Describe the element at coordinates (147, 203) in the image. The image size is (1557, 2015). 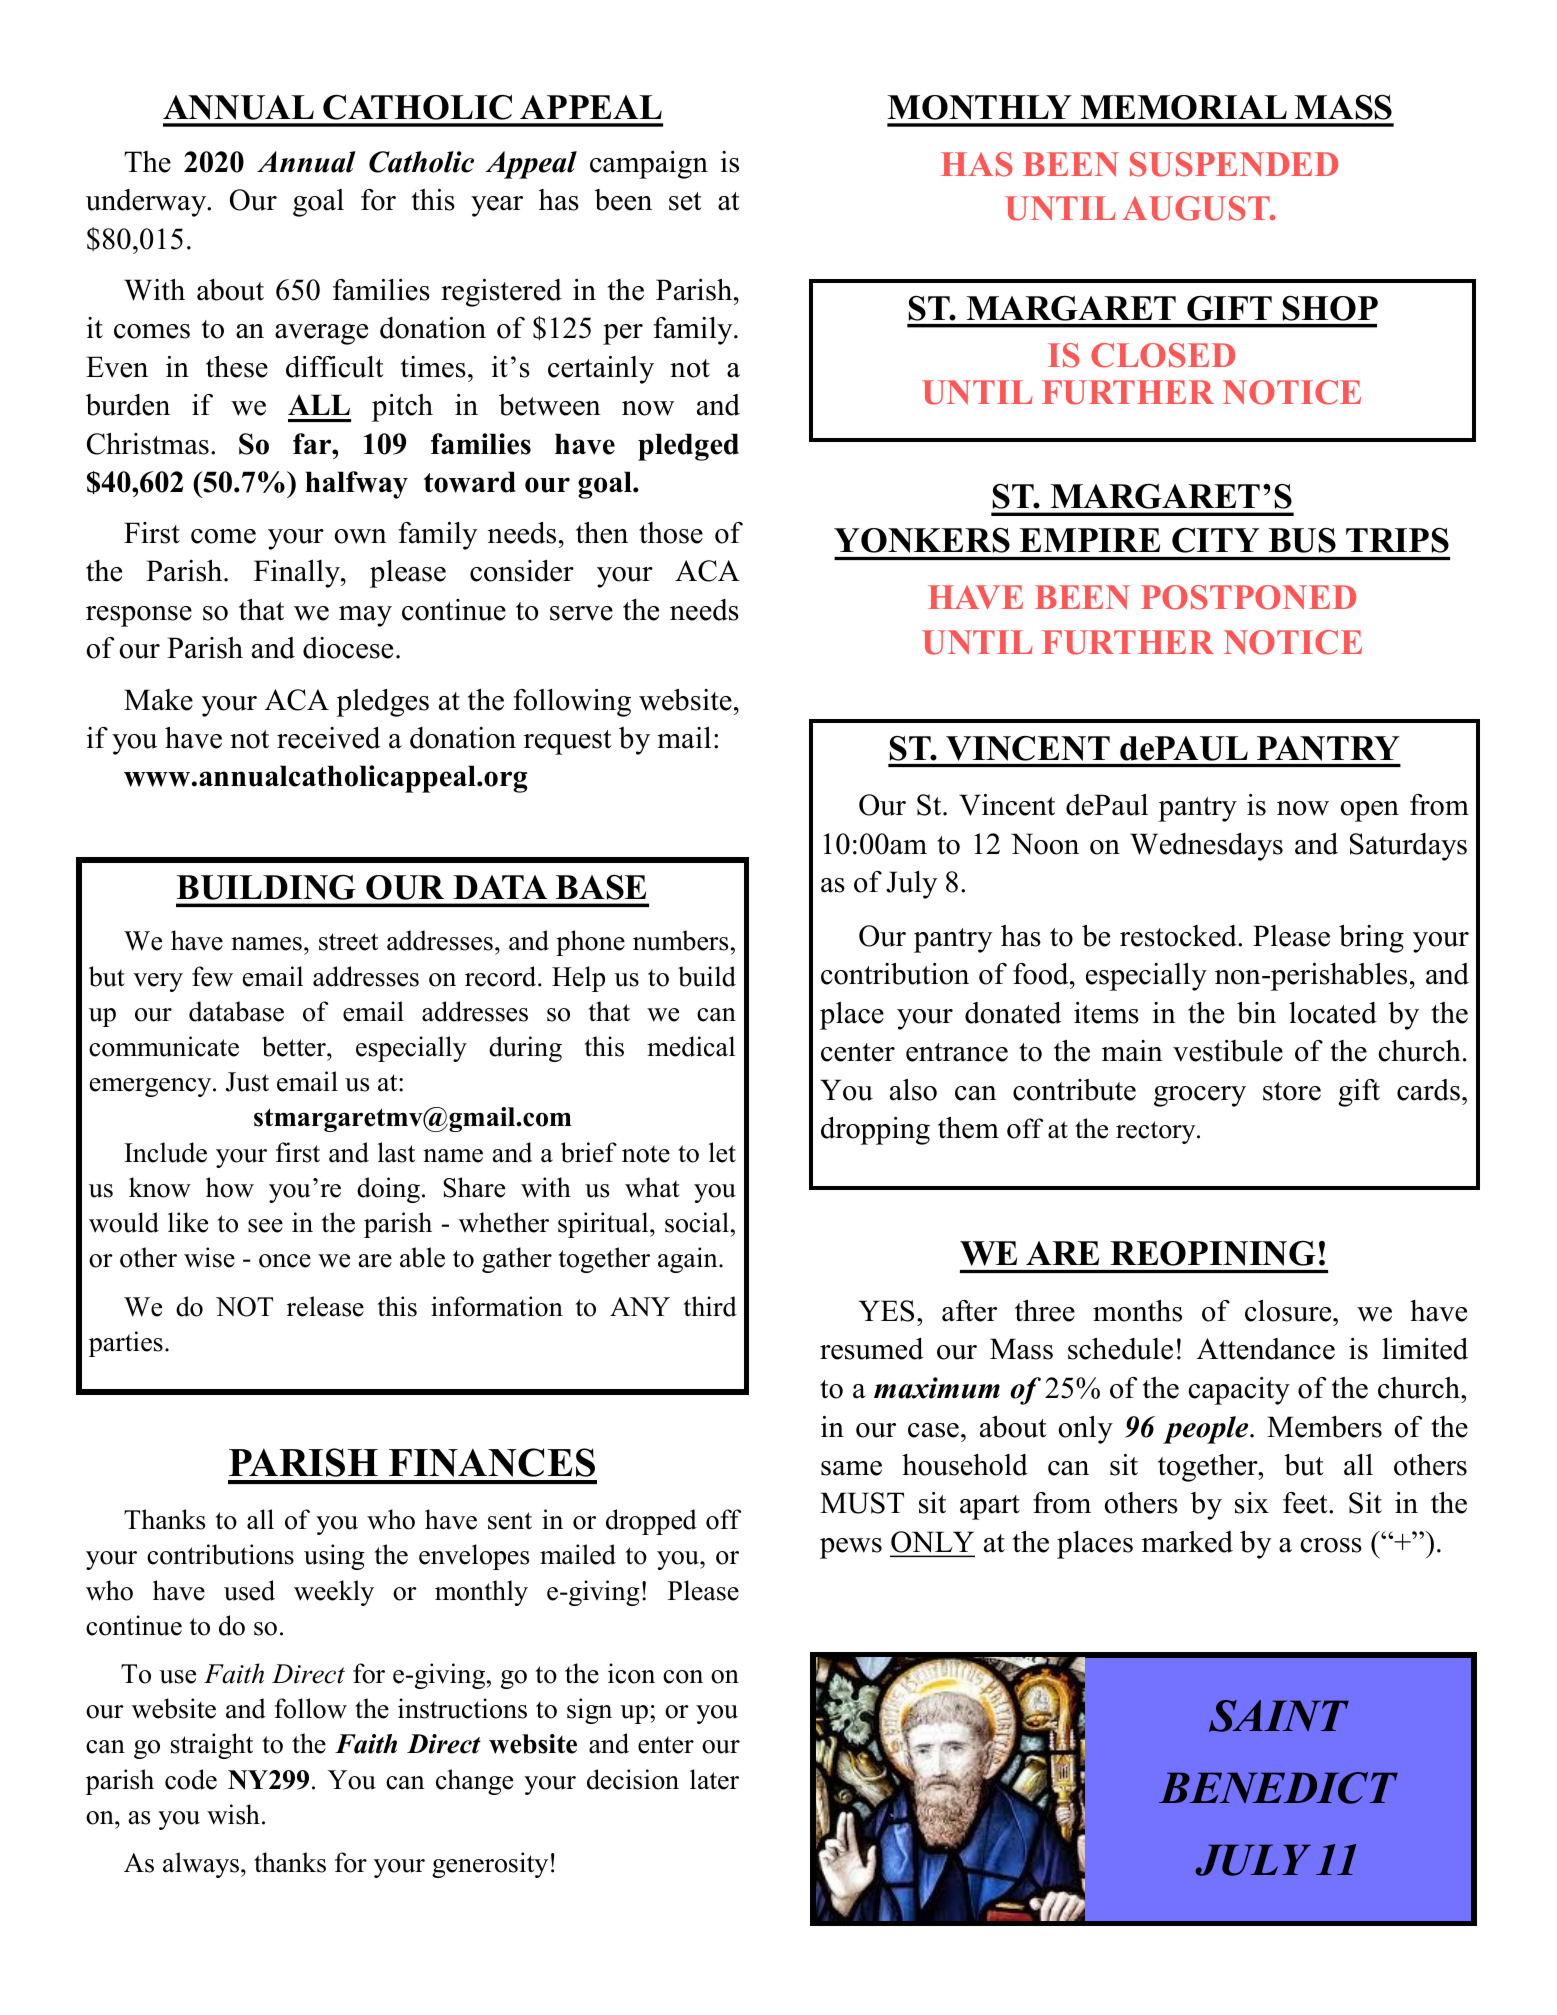
I see `underway` at that location.
